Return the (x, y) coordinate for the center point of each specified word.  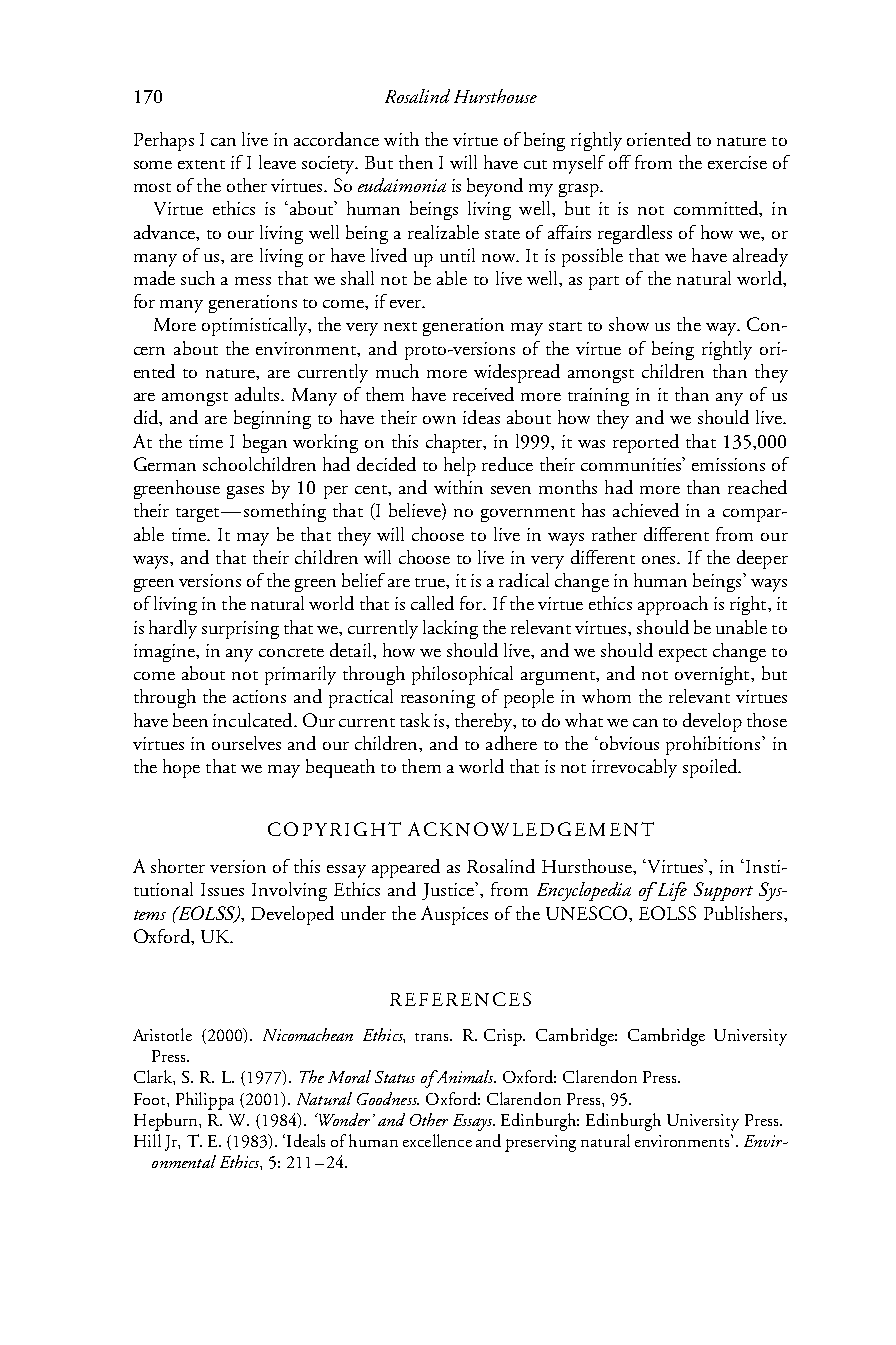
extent (201, 164)
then (416, 162)
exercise (737, 162)
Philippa (205, 1101)
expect (683, 655)
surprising (240, 630)
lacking (450, 629)
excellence (437, 1140)
